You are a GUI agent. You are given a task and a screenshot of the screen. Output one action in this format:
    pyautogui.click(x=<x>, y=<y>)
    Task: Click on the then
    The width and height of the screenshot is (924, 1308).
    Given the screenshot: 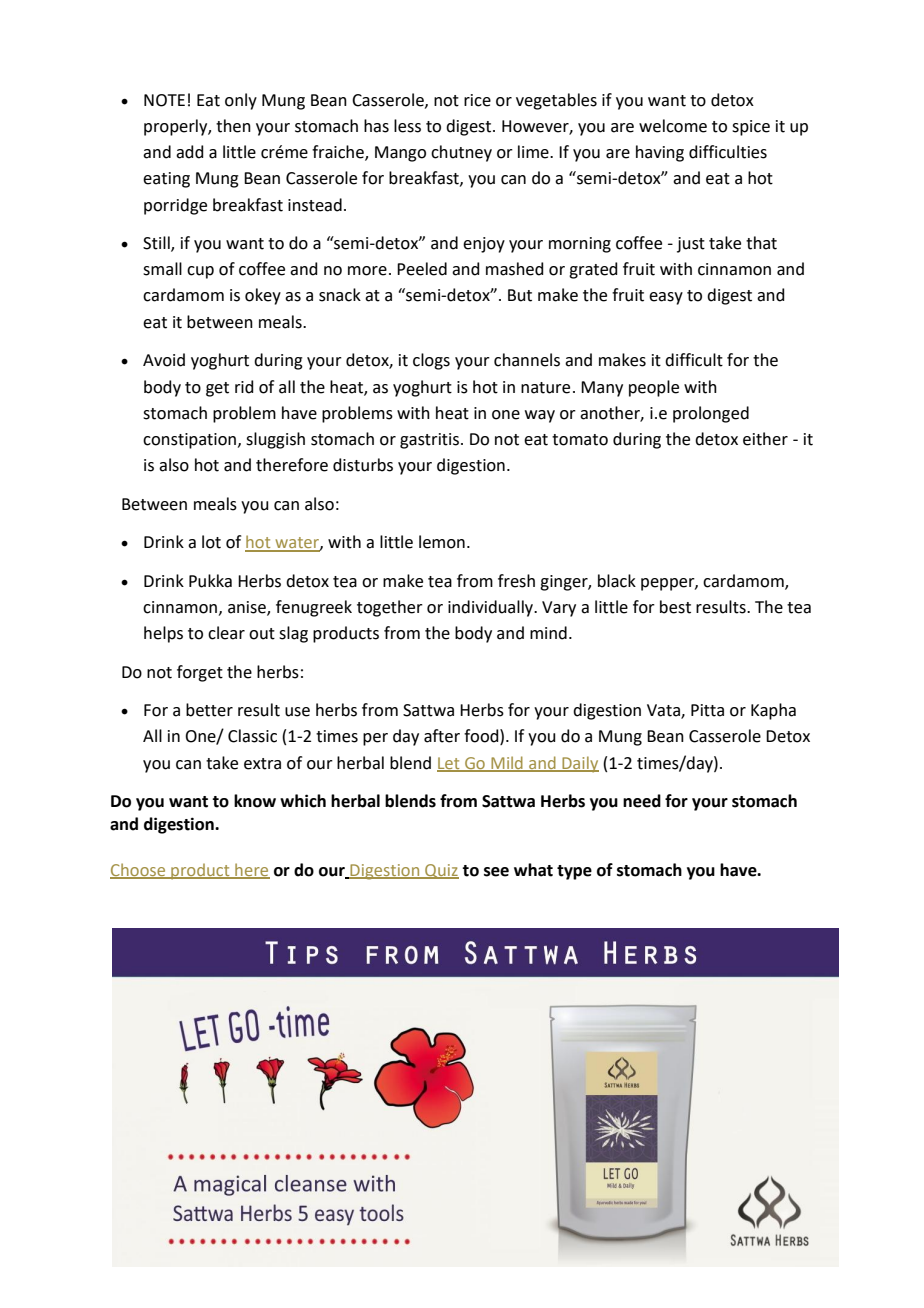 What is the action you would take?
    pyautogui.click(x=233, y=126)
